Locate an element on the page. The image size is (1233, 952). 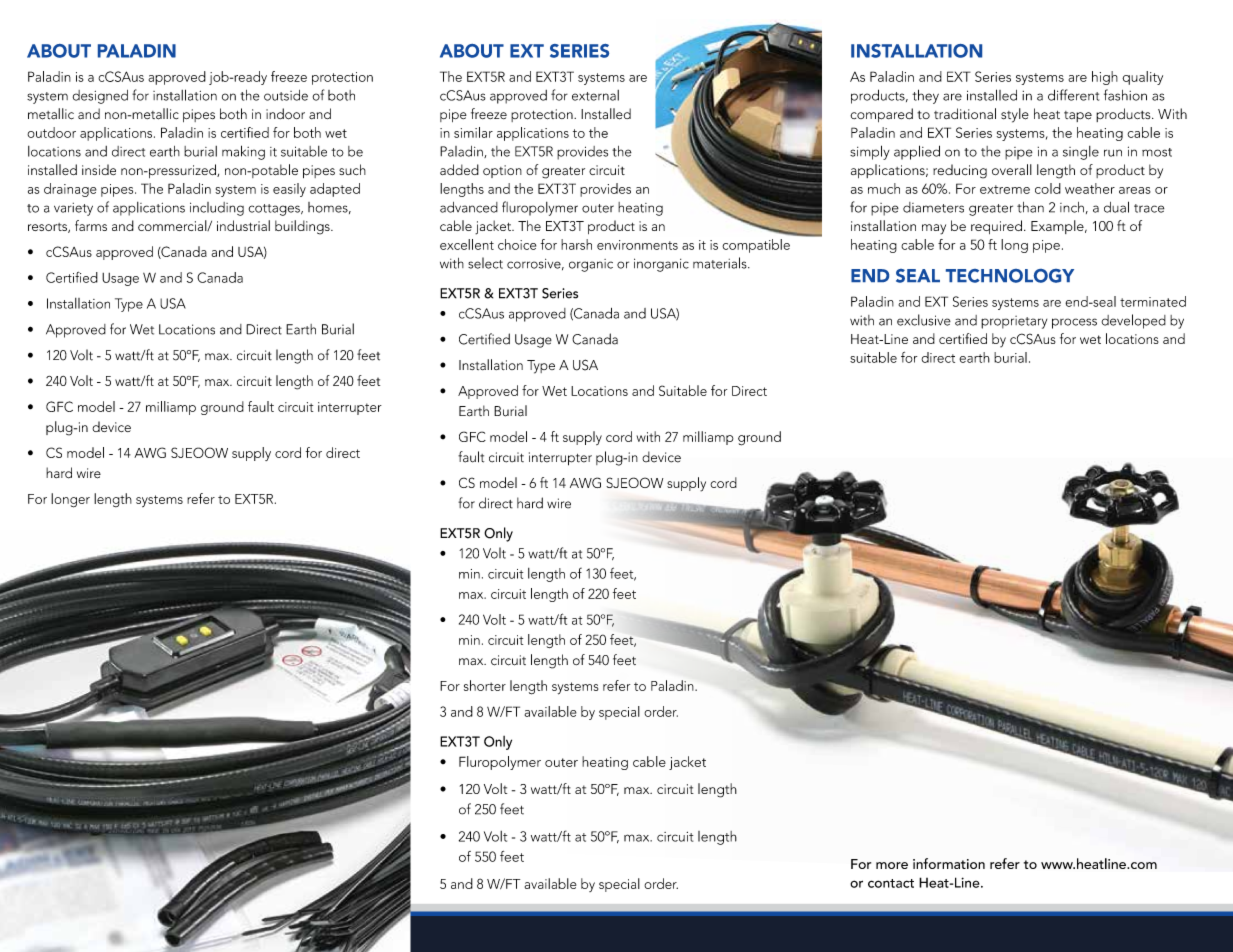
exclusive is located at coordinates (924, 320).
